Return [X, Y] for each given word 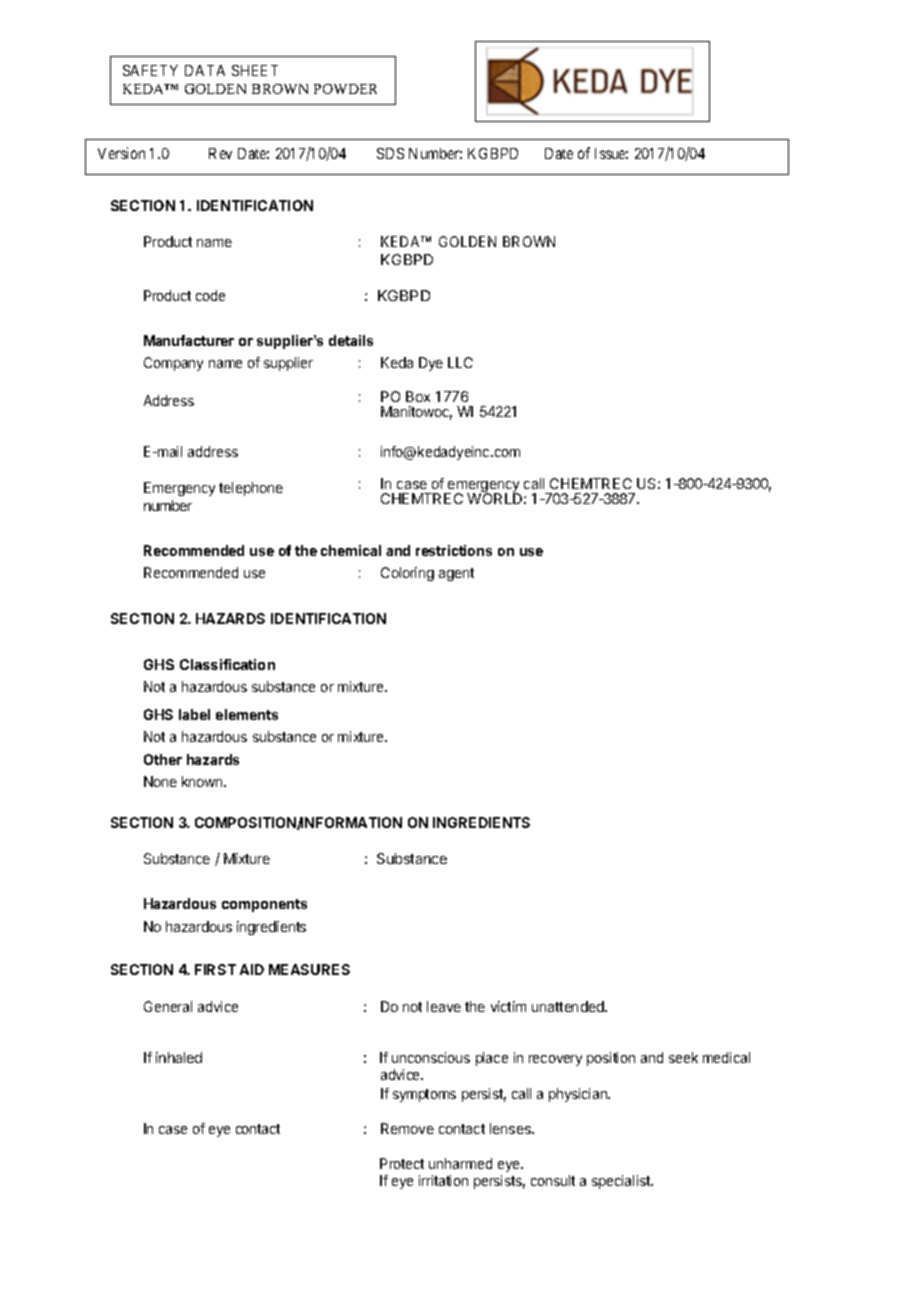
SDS [390, 153]
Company [173, 364]
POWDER [345, 89]
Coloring [407, 574]
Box [418, 396]
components [264, 905]
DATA [205, 70]
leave [444, 1006]
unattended [569, 1006]
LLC [460, 362]
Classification [227, 664]
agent [456, 574]
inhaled [179, 1057]
